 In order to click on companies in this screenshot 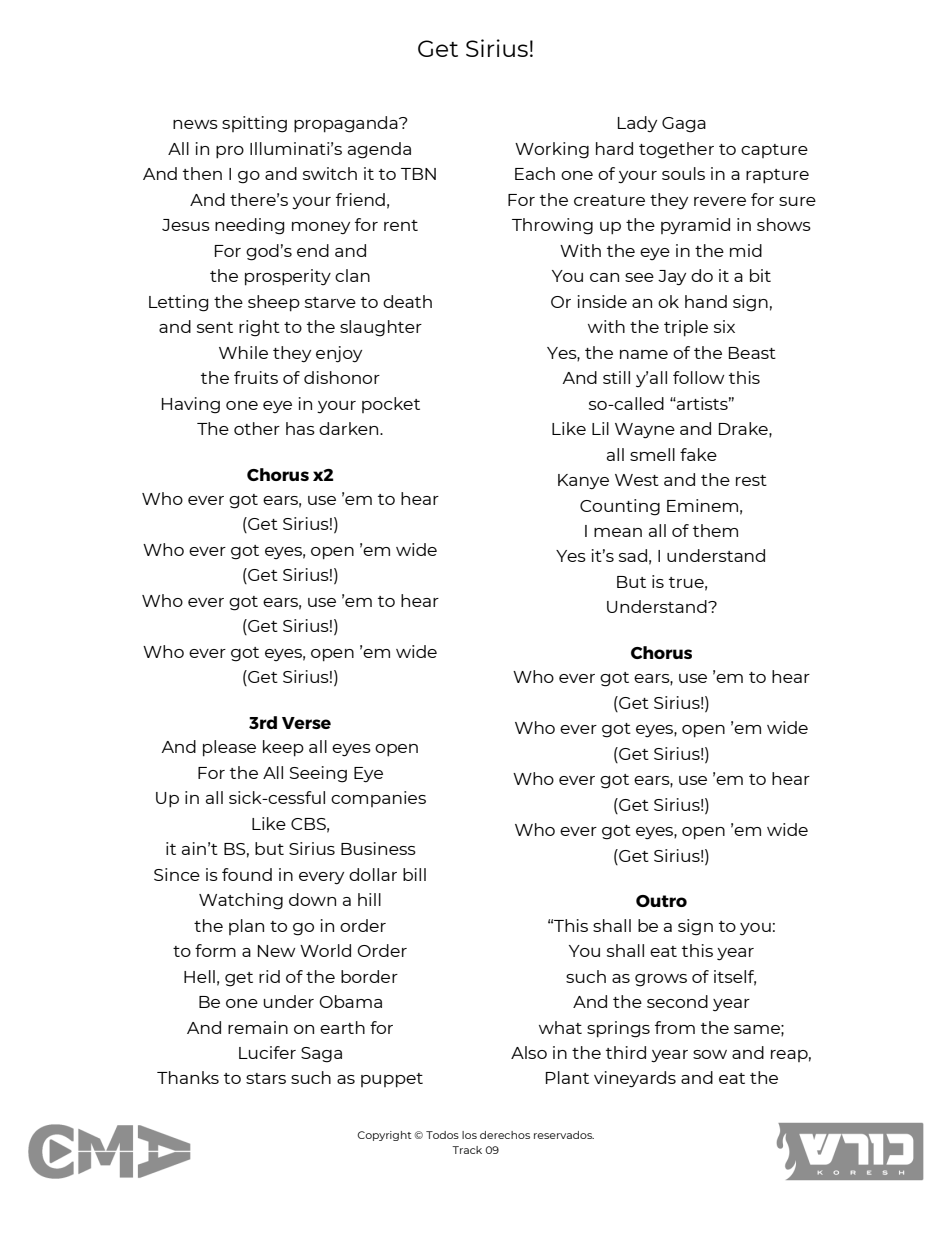, I will do `click(378, 799)`.
